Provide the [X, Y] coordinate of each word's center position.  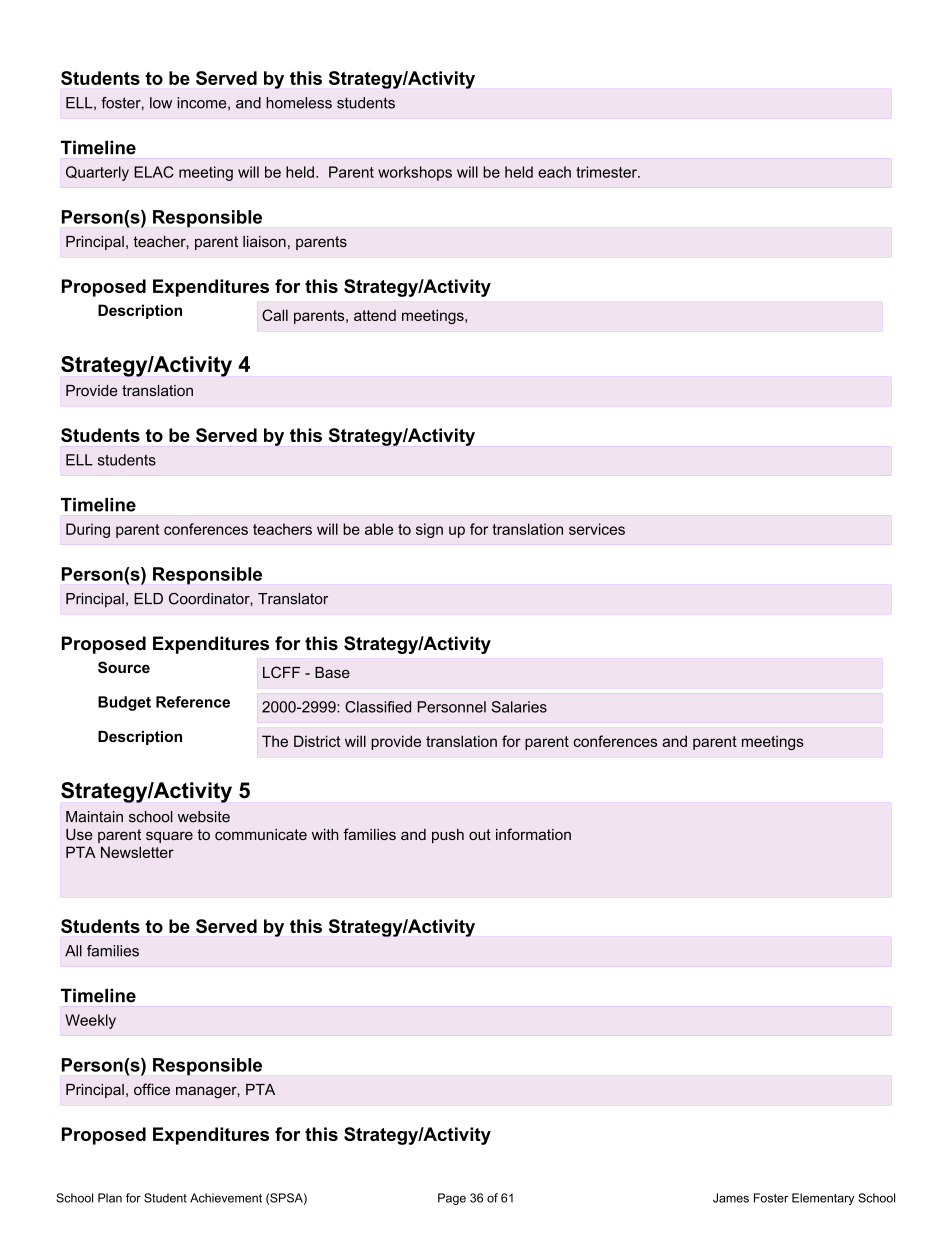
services [597, 529]
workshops [415, 173]
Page [452, 1199]
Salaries [519, 707]
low [161, 103]
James [731, 1198]
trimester [607, 172]
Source [124, 667]
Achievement [226, 1198]
